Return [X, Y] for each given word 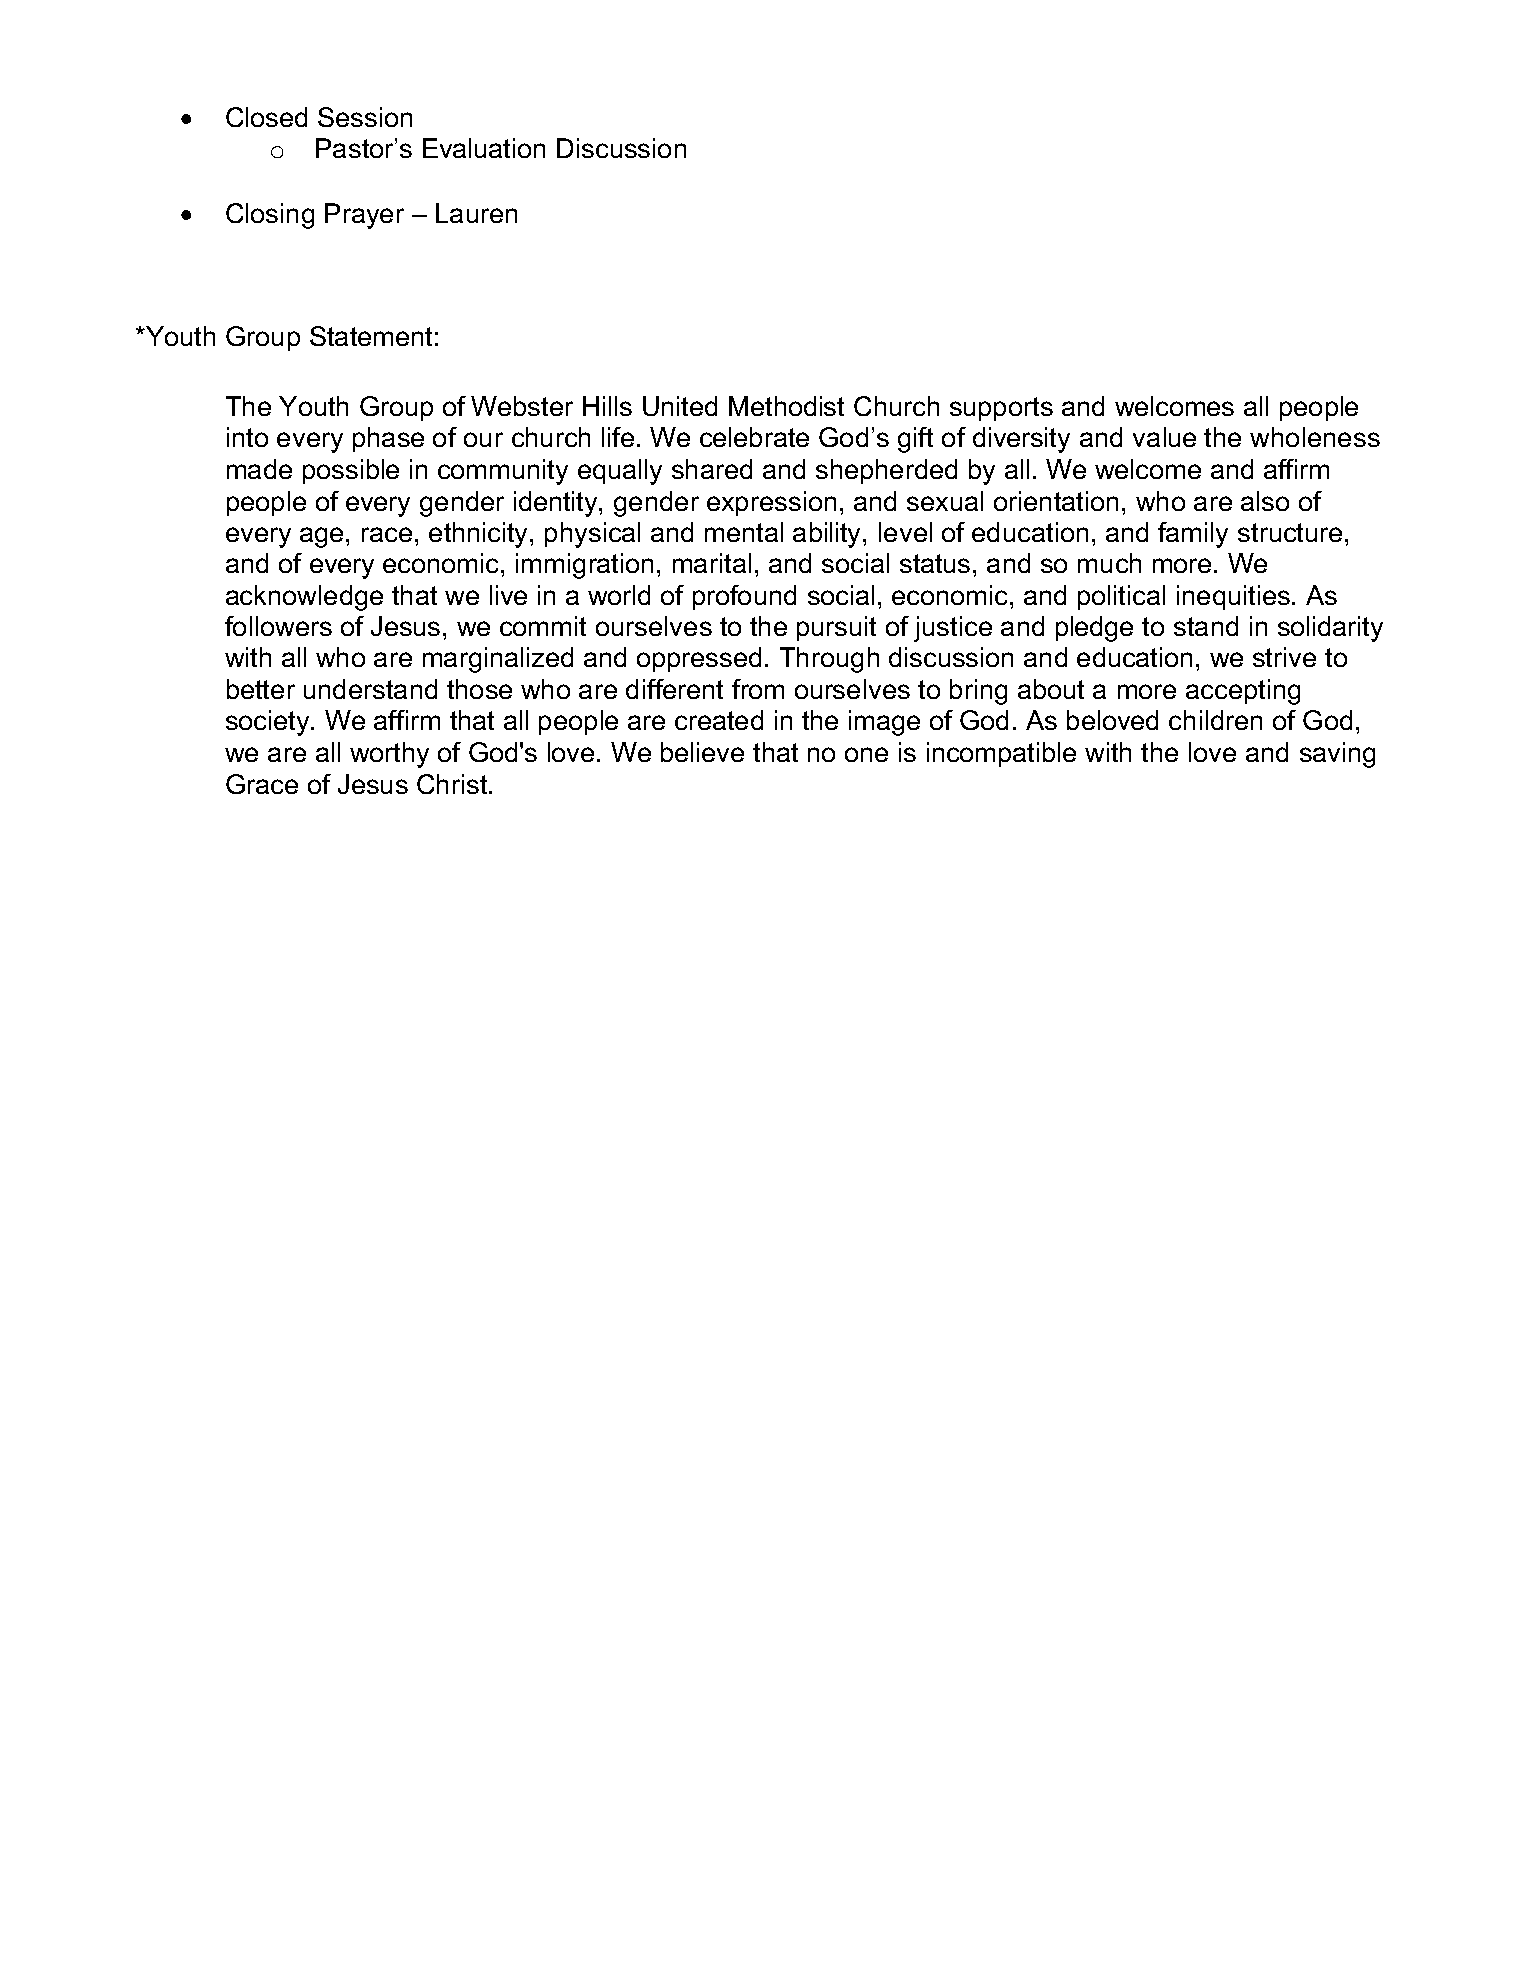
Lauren [476, 213]
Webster [522, 406]
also [1265, 501]
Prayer [364, 216]
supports [1001, 409]
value [1164, 437]
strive [1284, 657]
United [680, 406]
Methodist [786, 406]
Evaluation [484, 148]
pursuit [836, 628]
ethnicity [480, 535]
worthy [389, 755]
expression [771, 503]
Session [365, 117]
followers [278, 626]
